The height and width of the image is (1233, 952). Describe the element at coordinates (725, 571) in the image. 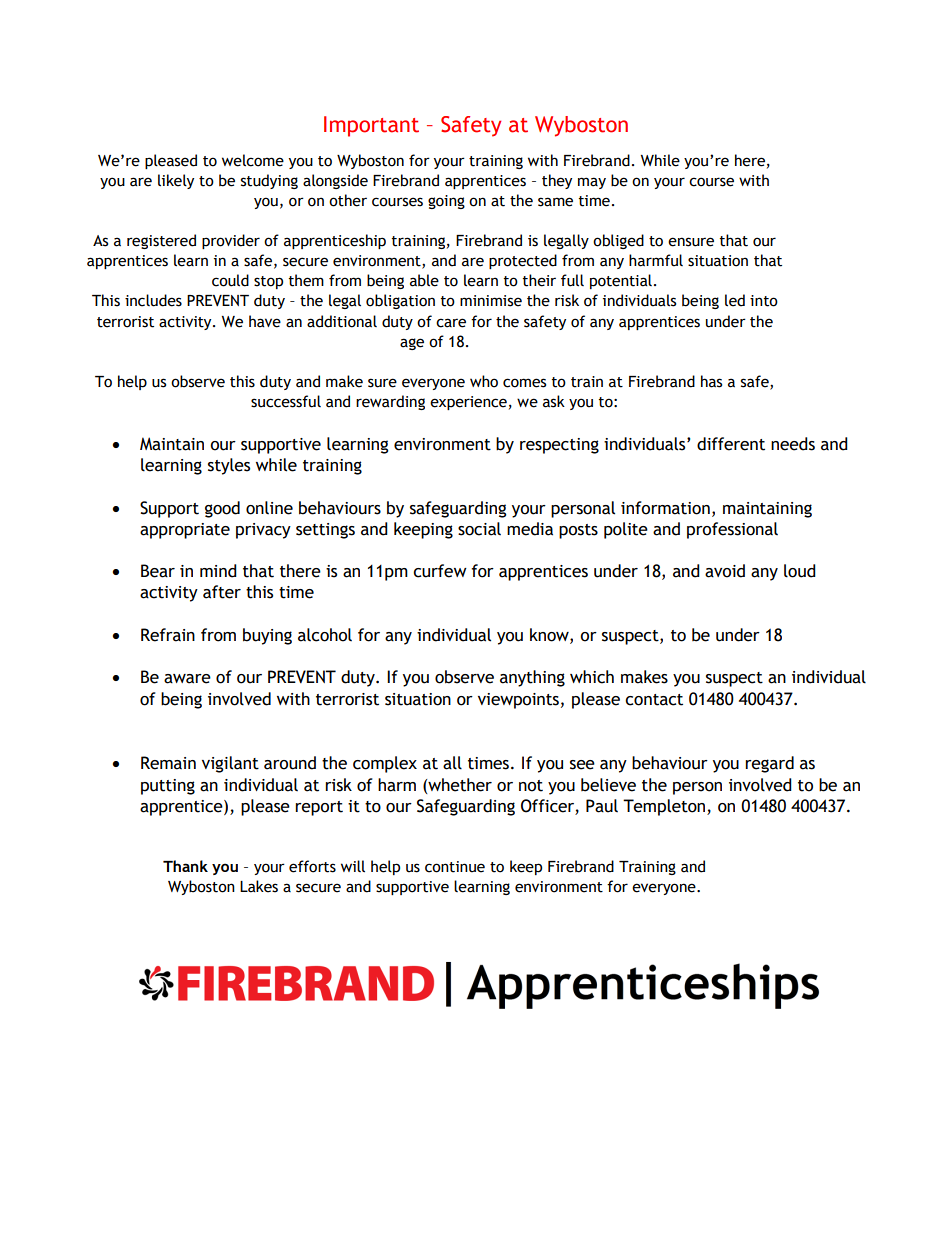

I see `avoid` at that location.
